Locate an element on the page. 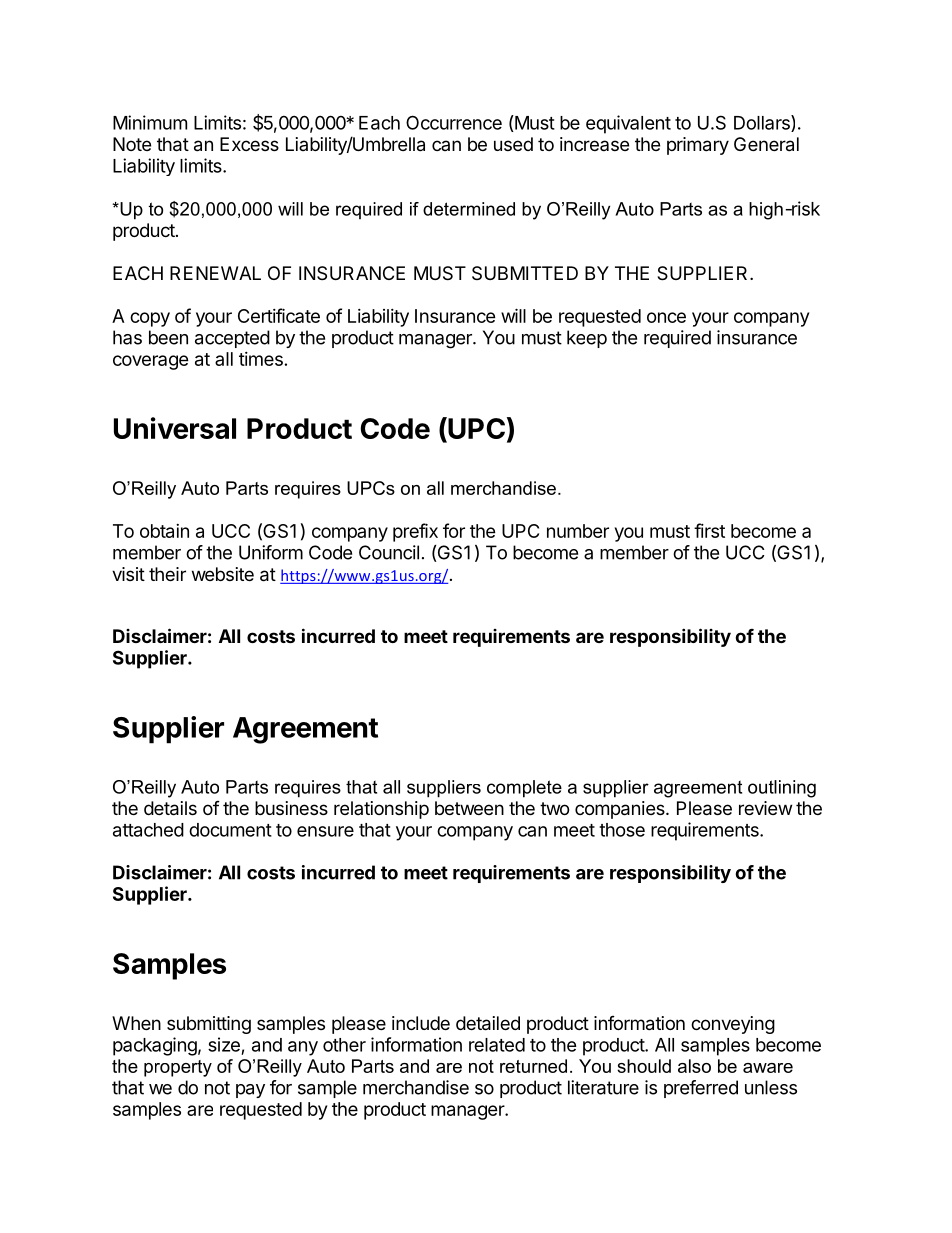 The height and width of the page is (1233, 952). accepted is located at coordinates (232, 339).
